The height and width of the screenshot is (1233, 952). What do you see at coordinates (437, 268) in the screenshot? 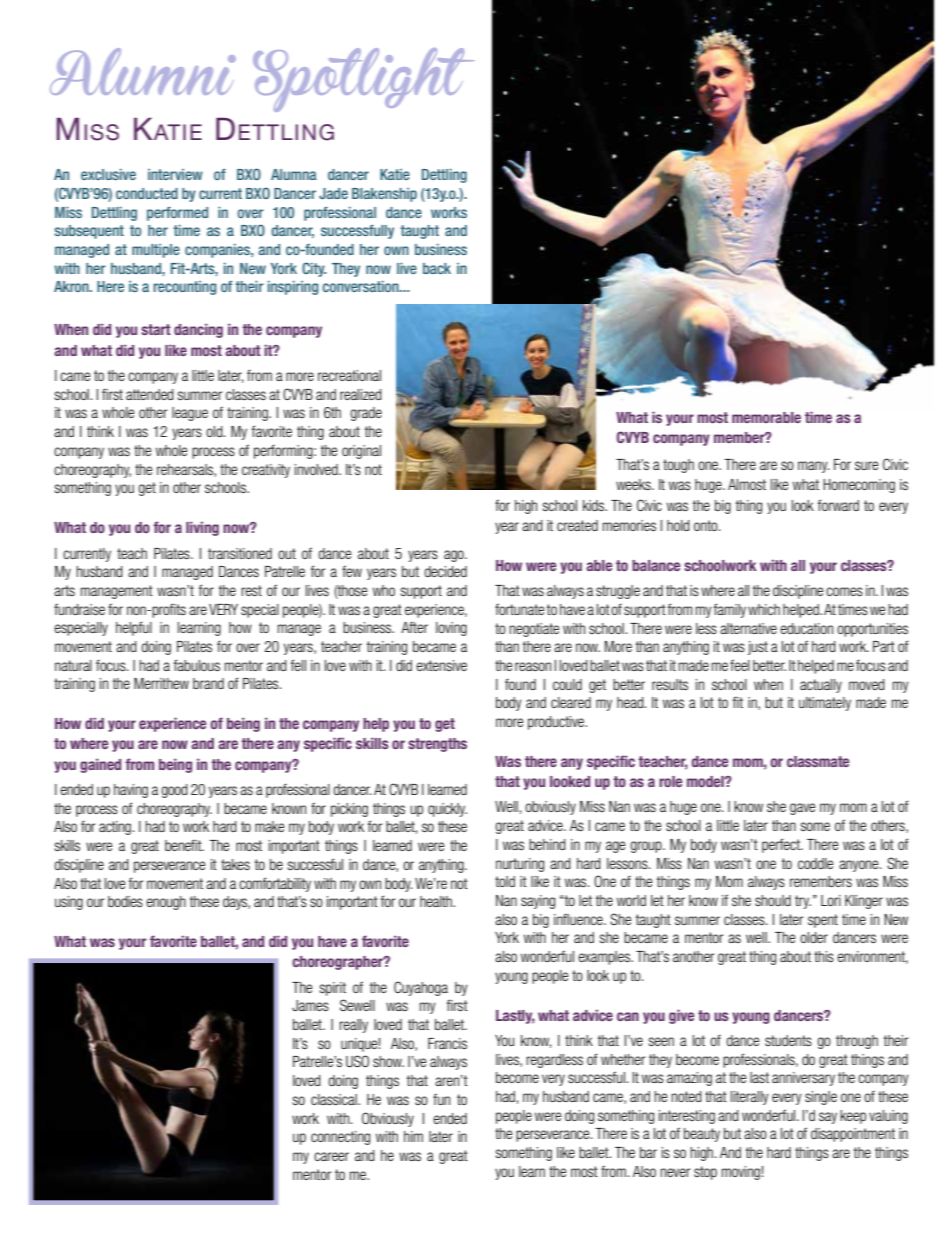
I see `back` at bounding box center [437, 268].
